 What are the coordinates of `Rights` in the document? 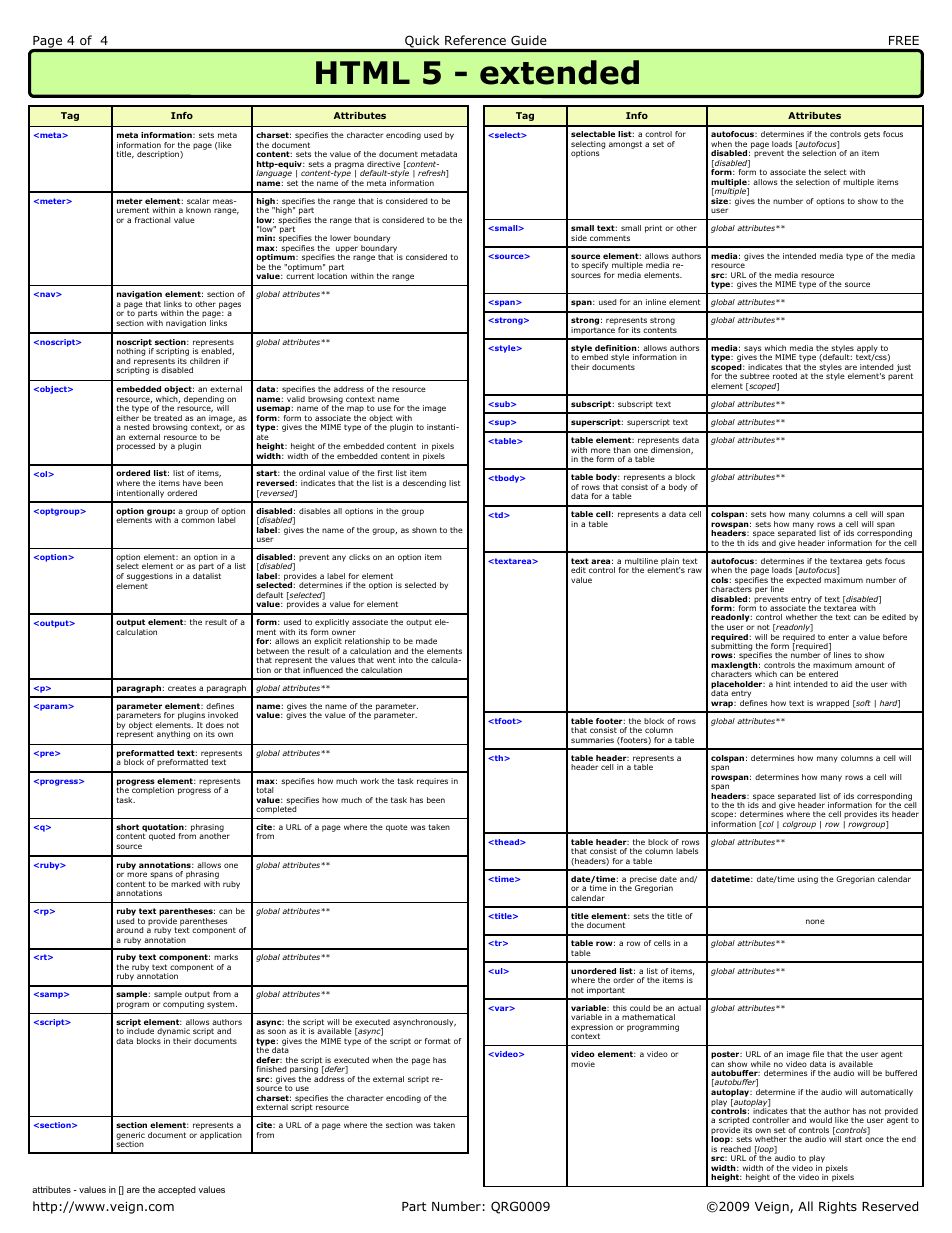 It's located at (838, 1207).
